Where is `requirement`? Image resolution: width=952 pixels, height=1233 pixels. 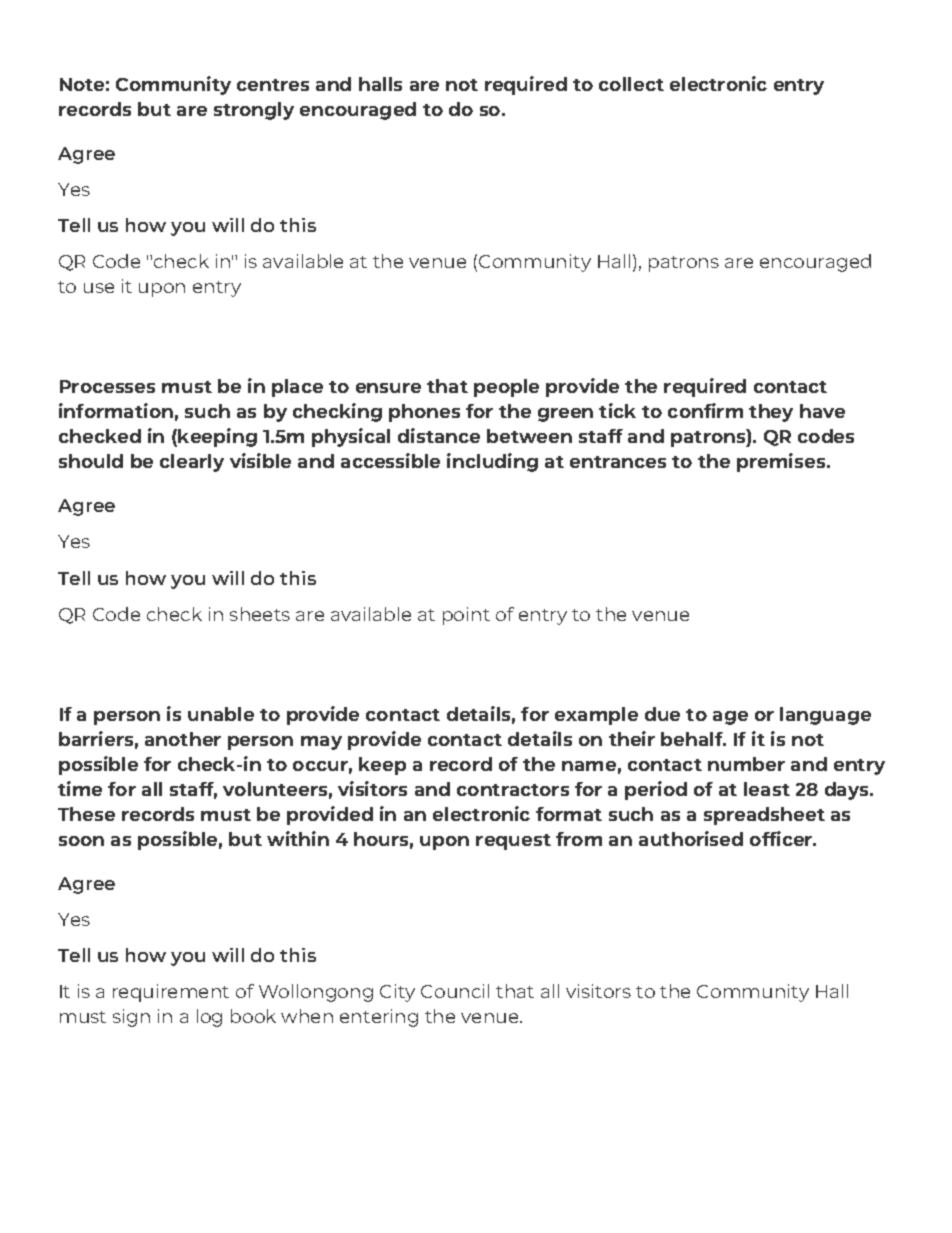
requirement is located at coordinates (171, 993).
